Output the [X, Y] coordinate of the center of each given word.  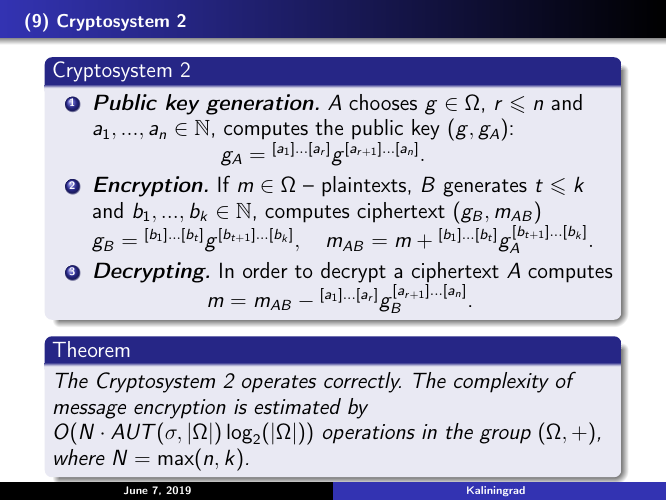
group [505, 436]
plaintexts [365, 186]
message [89, 411]
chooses [383, 102]
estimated [297, 406]
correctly [362, 382]
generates [485, 188]
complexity [501, 382]
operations [369, 434]
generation [260, 104]
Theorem [91, 349]
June [136, 490]
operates [279, 384]
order [265, 270]
